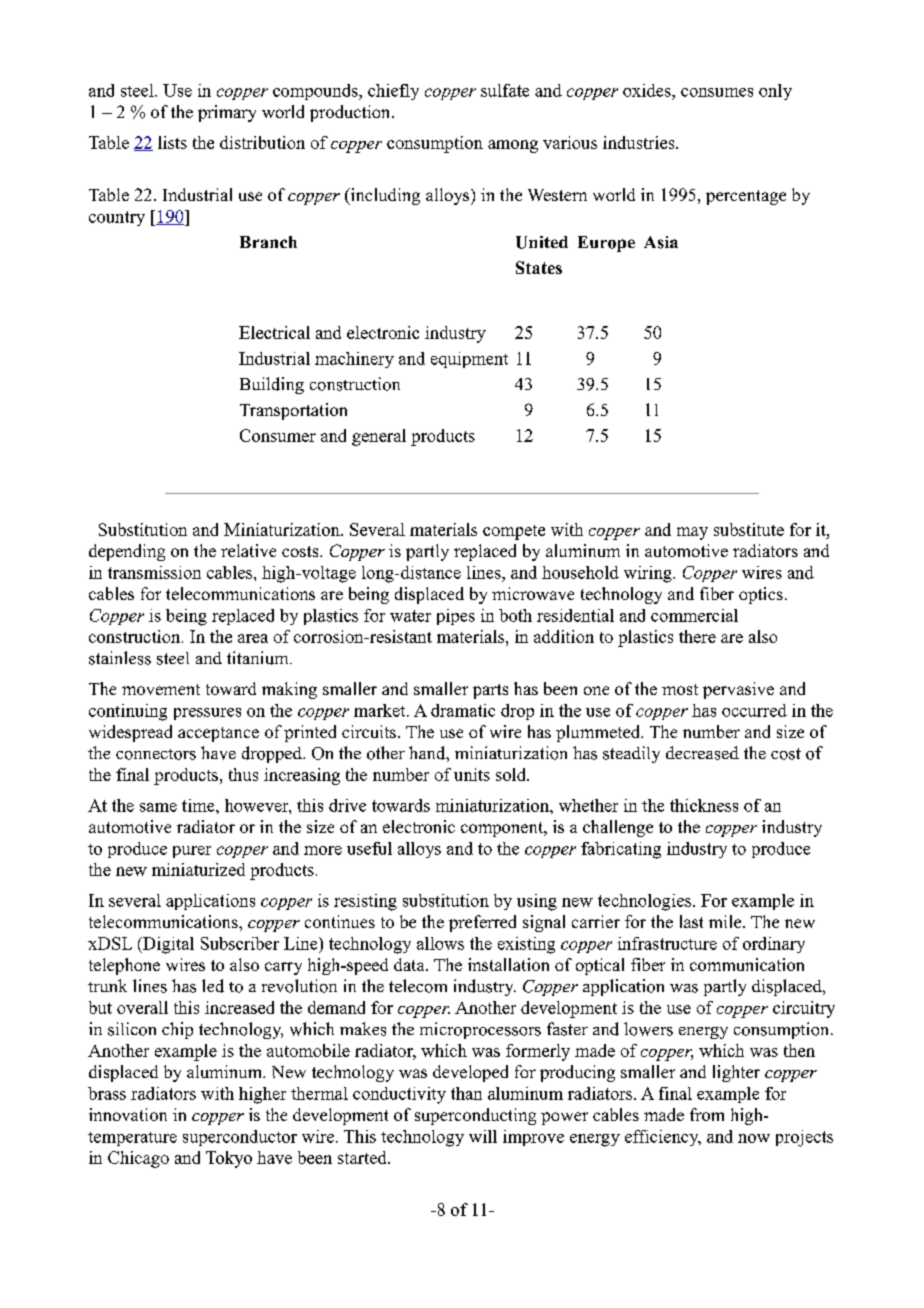 The image size is (924, 1308). Describe the element at coordinates (707, 1114) in the image. I see `from` at that location.
